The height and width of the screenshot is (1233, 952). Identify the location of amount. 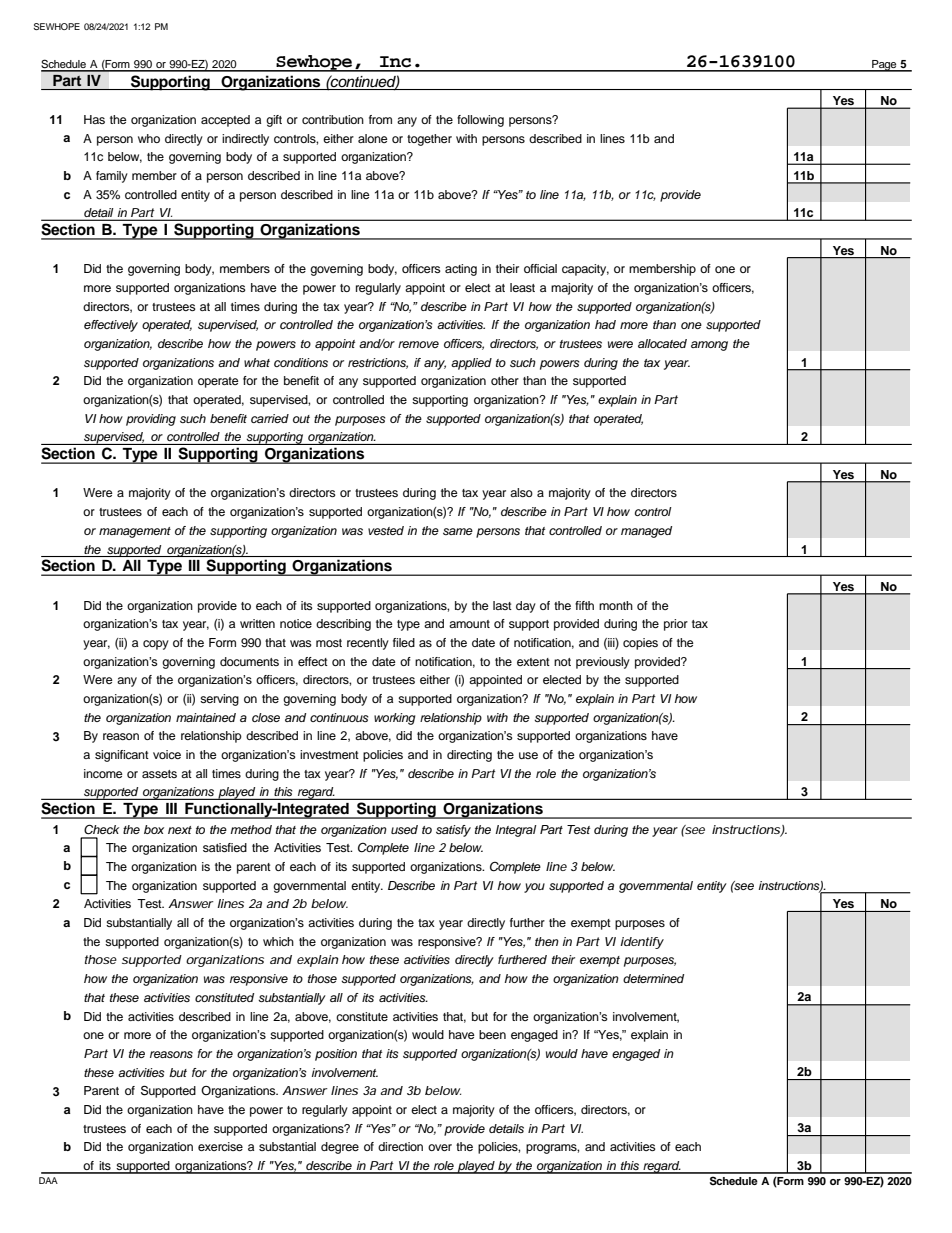
(469, 624).
